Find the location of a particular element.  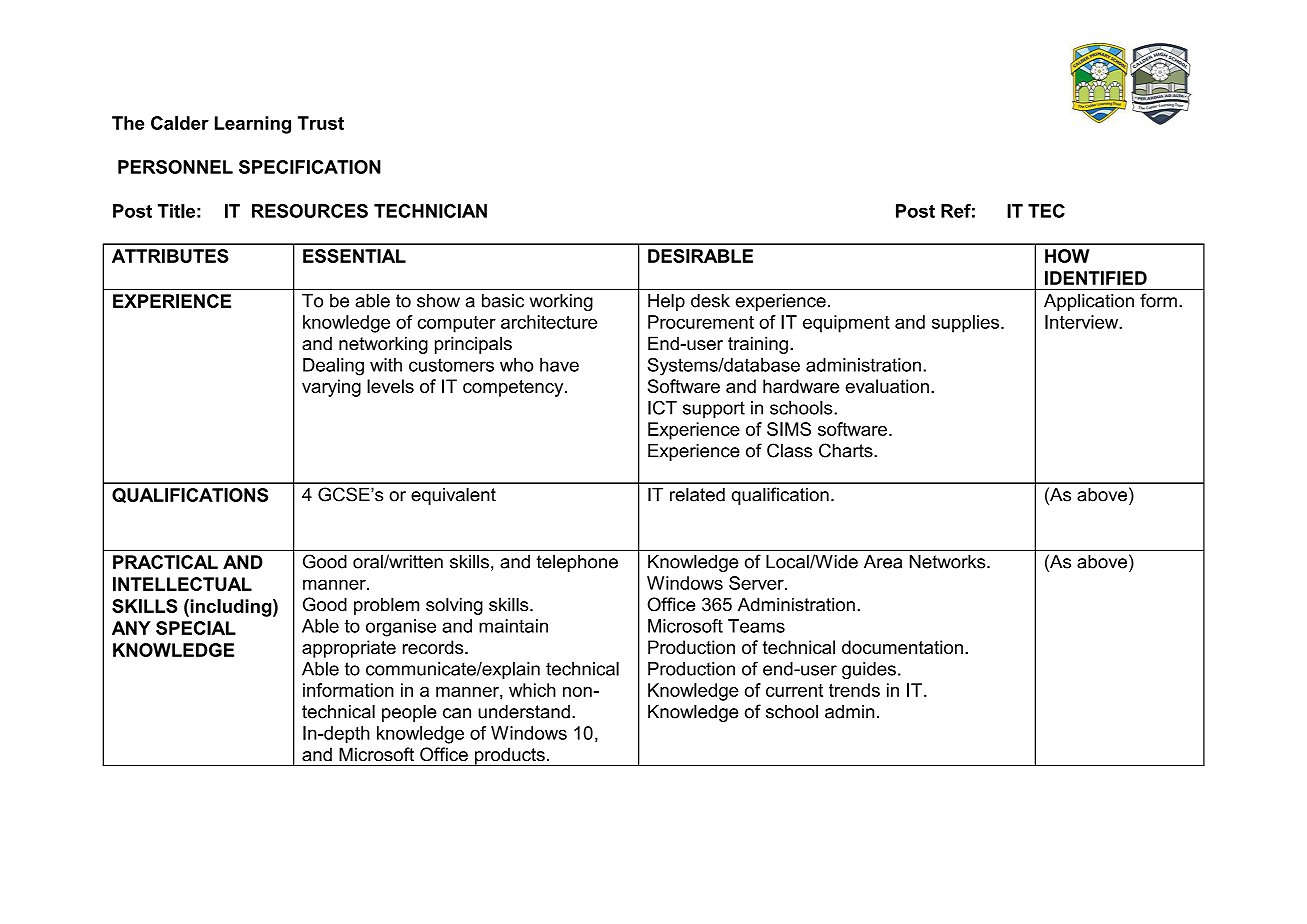

Learning is located at coordinates (253, 125).
